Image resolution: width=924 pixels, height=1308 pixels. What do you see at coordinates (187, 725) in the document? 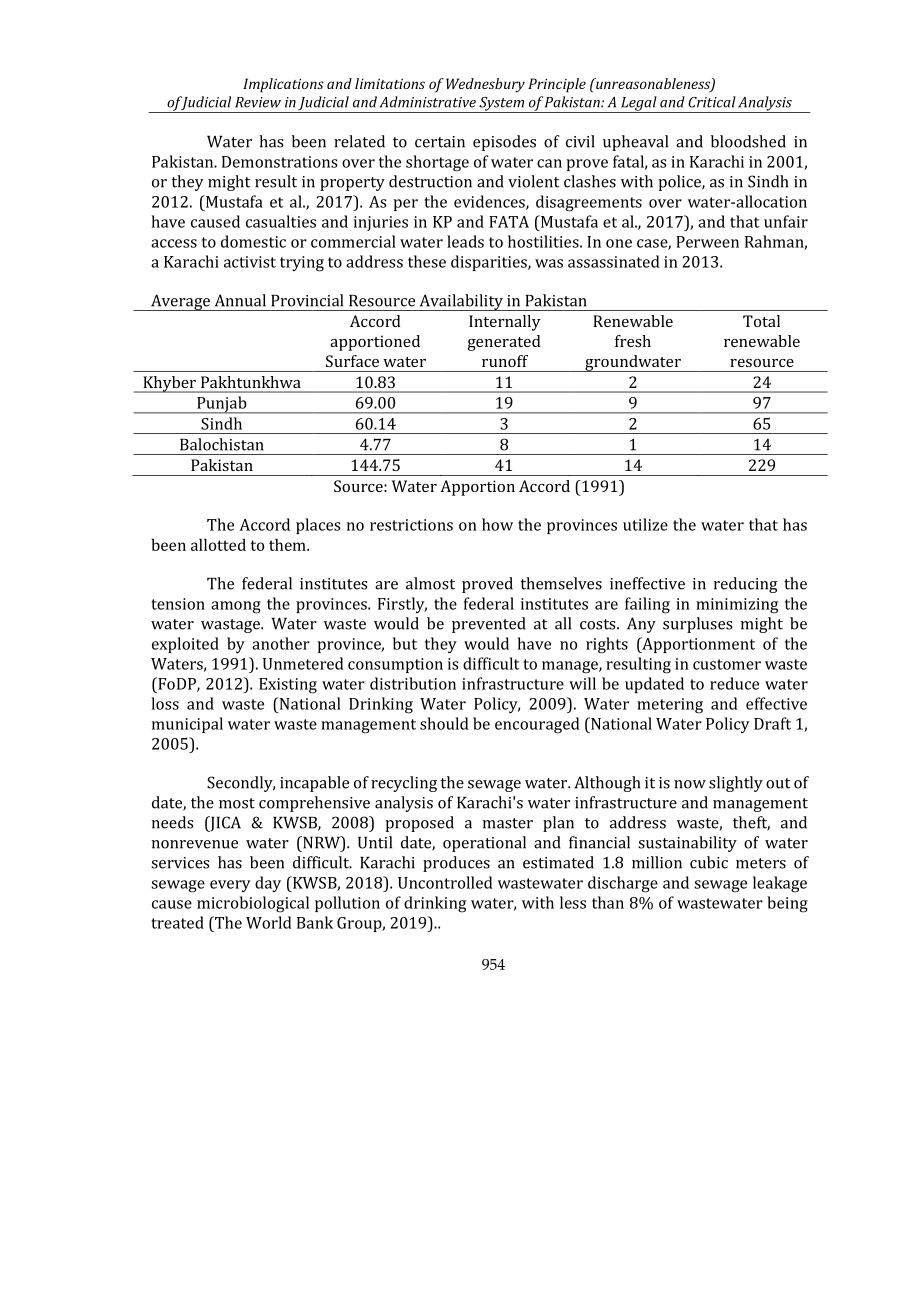
I see `municipal` at bounding box center [187, 725].
